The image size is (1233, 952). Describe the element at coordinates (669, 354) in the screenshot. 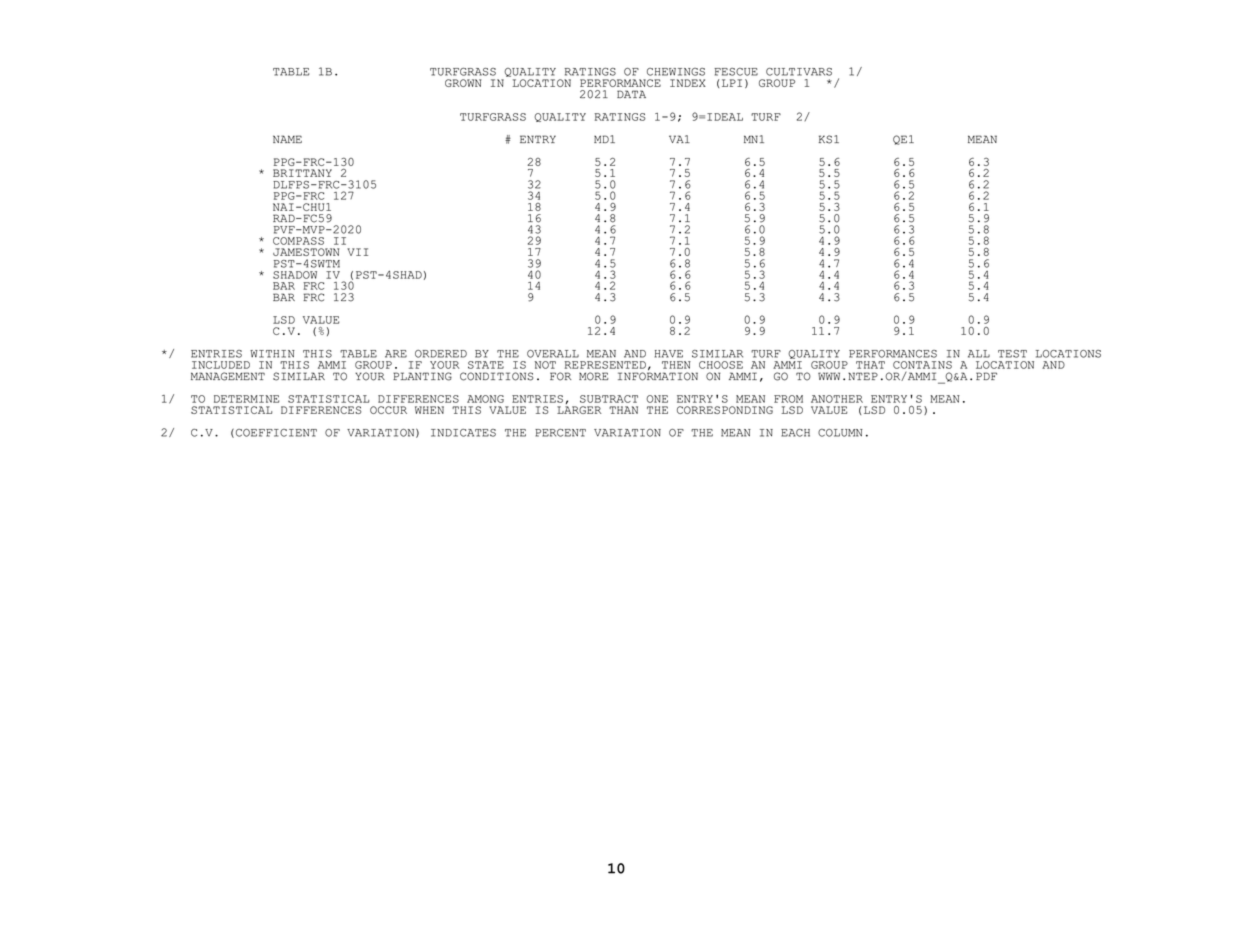

I see `HAVE` at that location.
